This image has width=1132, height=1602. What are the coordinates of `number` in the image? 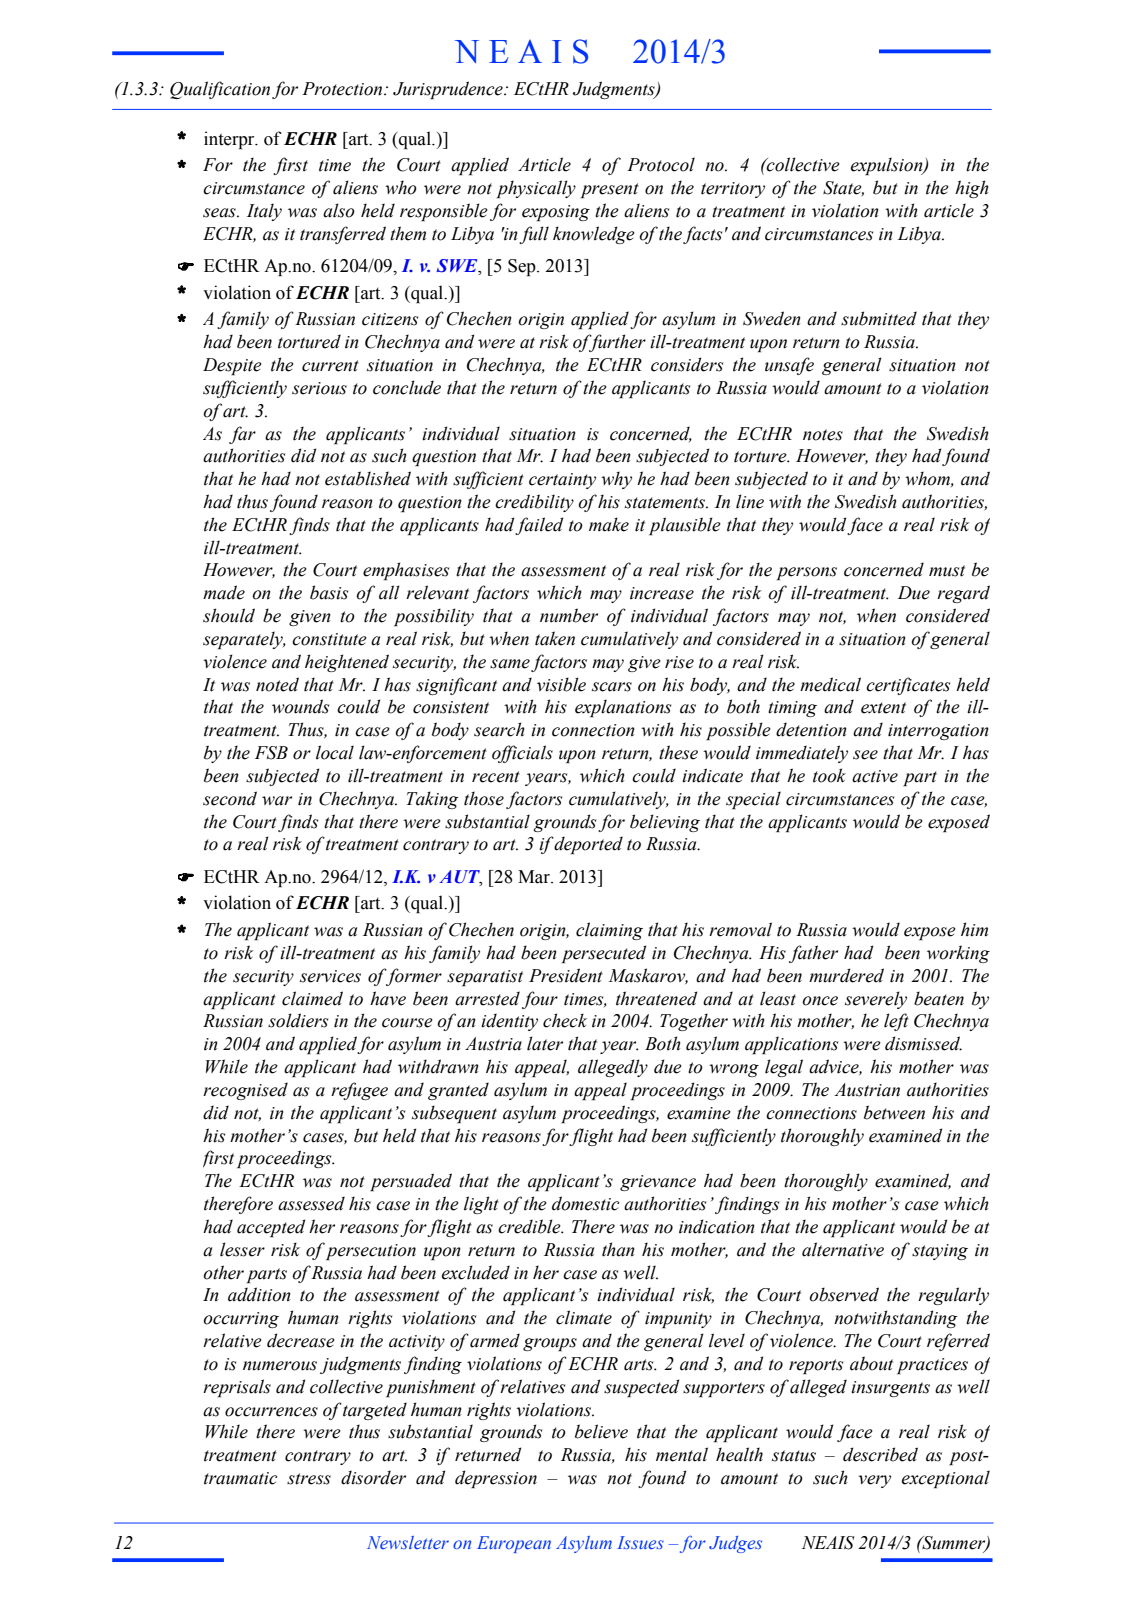 It's located at (569, 615).
